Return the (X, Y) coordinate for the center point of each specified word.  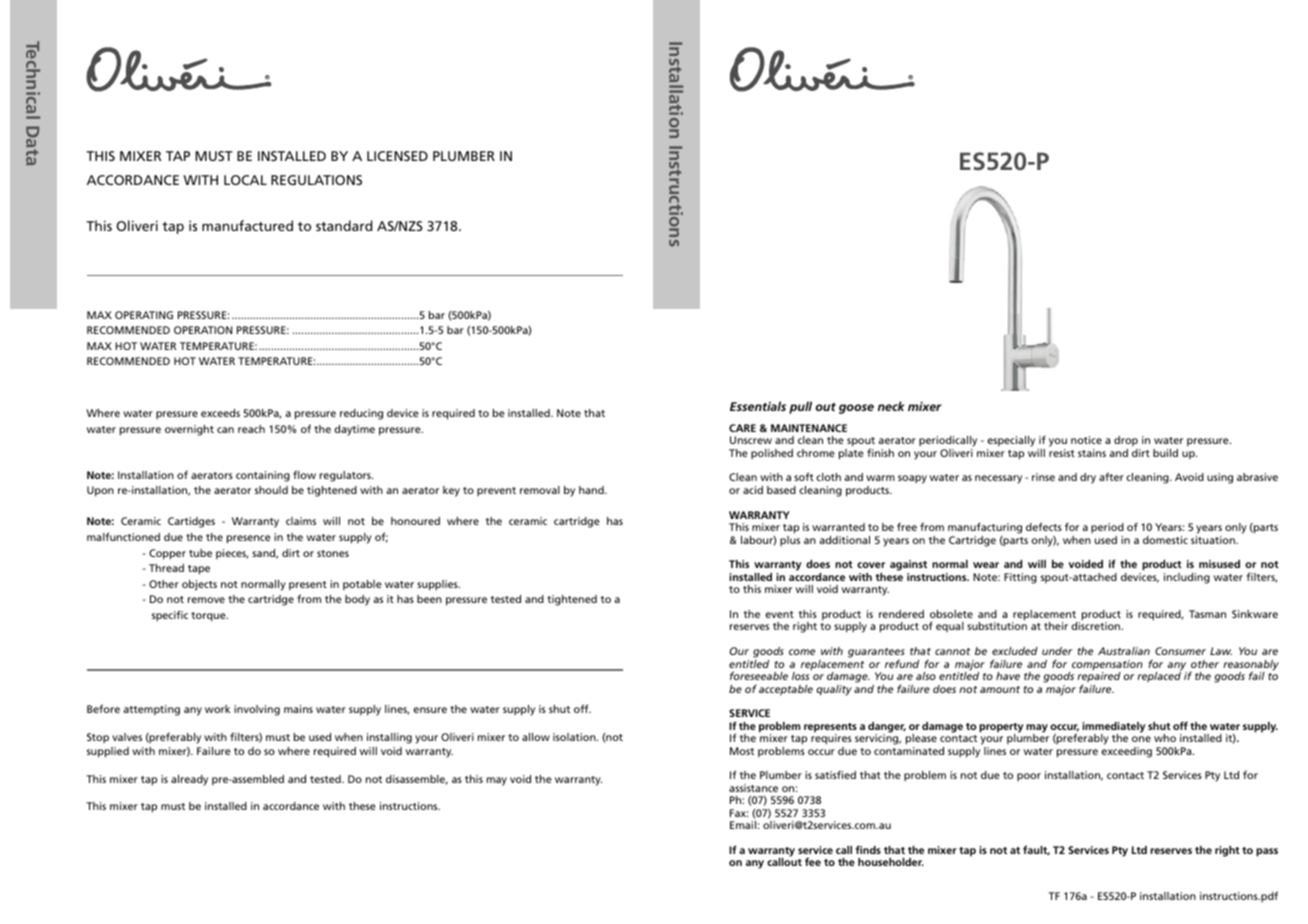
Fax (739, 813)
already (189, 780)
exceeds (220, 413)
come (802, 652)
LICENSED (397, 156)
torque (209, 617)
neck (891, 406)
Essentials (758, 406)
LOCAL (245, 180)
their (1056, 626)
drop (1126, 441)
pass (1267, 852)
